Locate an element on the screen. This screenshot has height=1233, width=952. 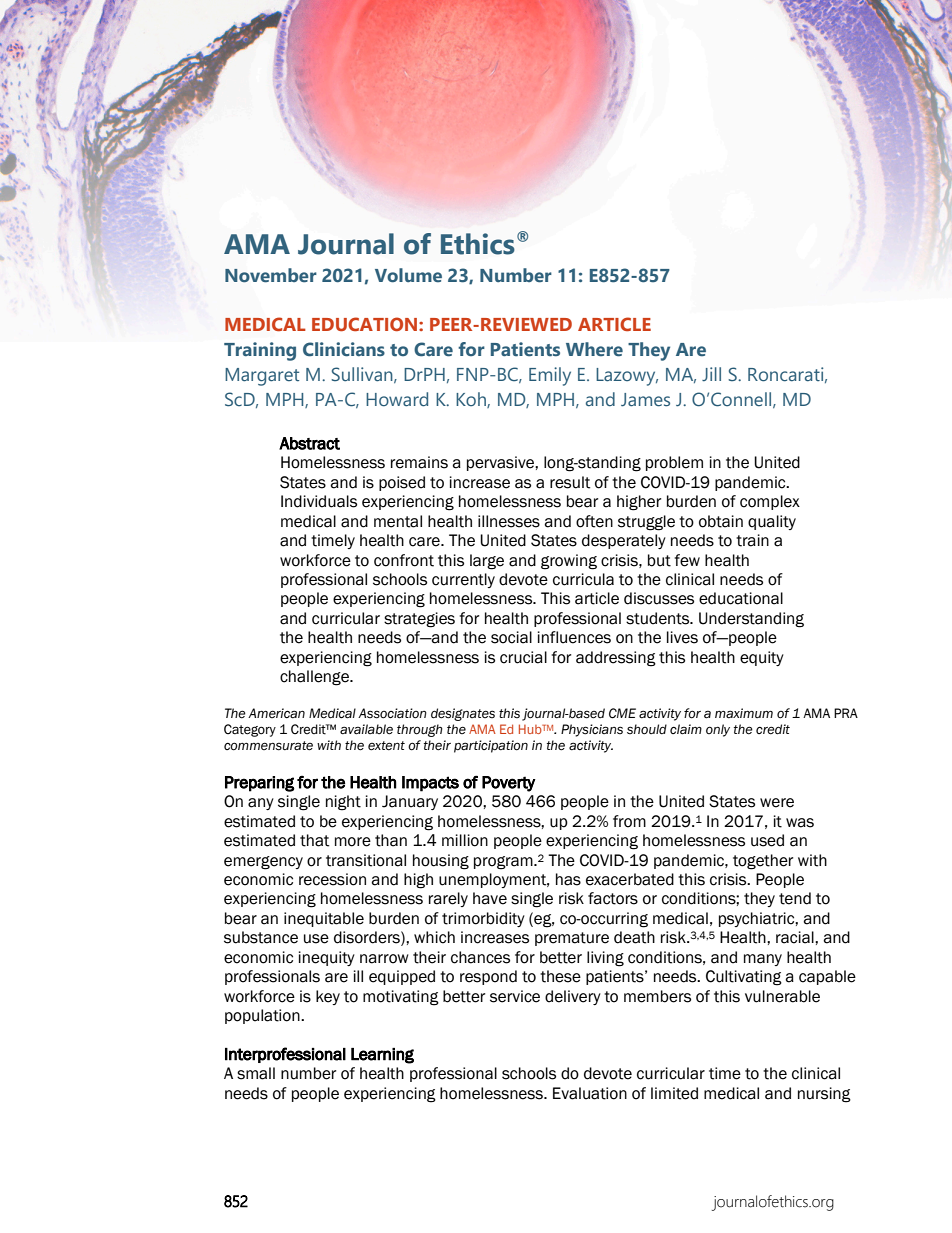
Jill is located at coordinates (711, 374).
